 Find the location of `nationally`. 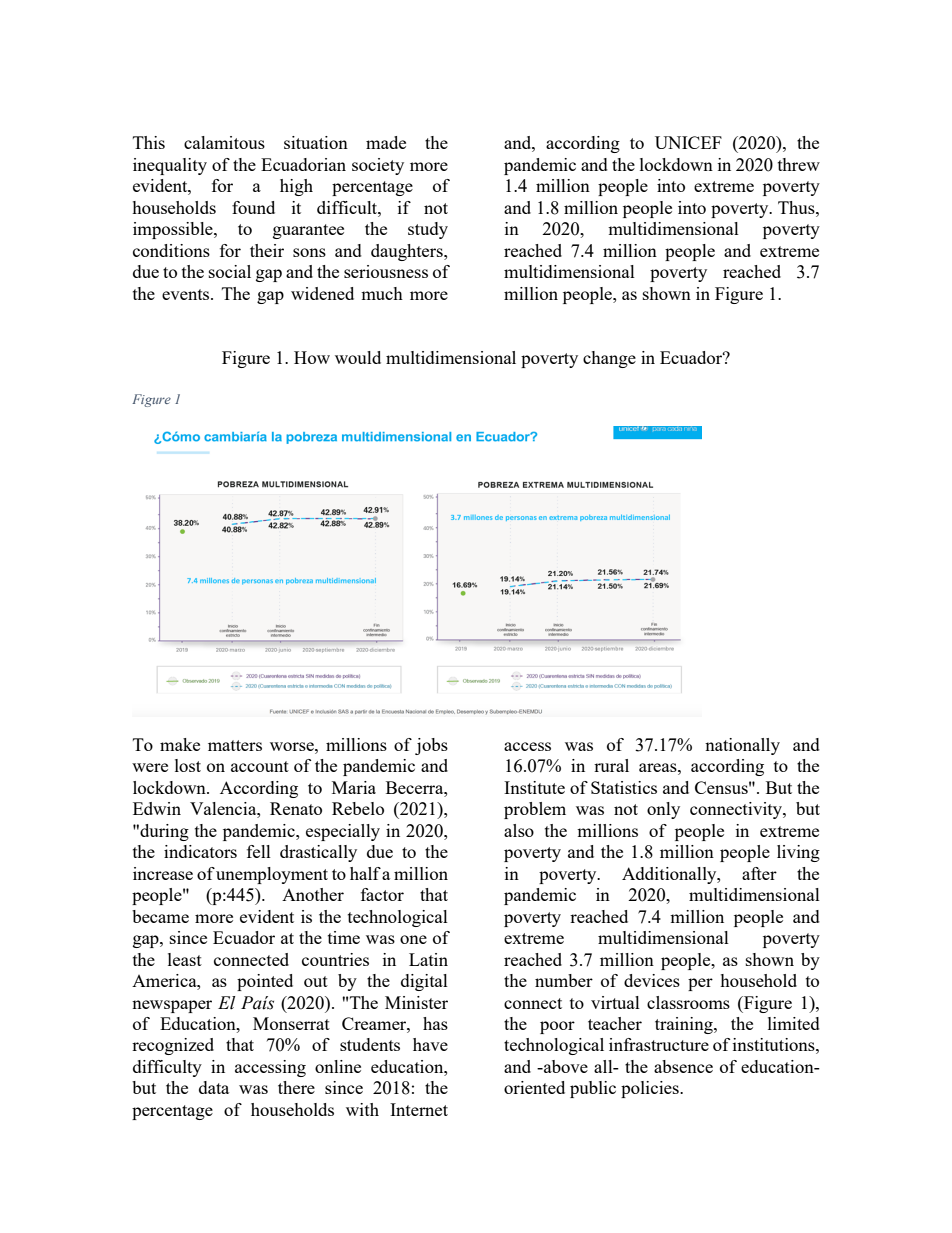

nationally is located at coordinates (742, 746).
